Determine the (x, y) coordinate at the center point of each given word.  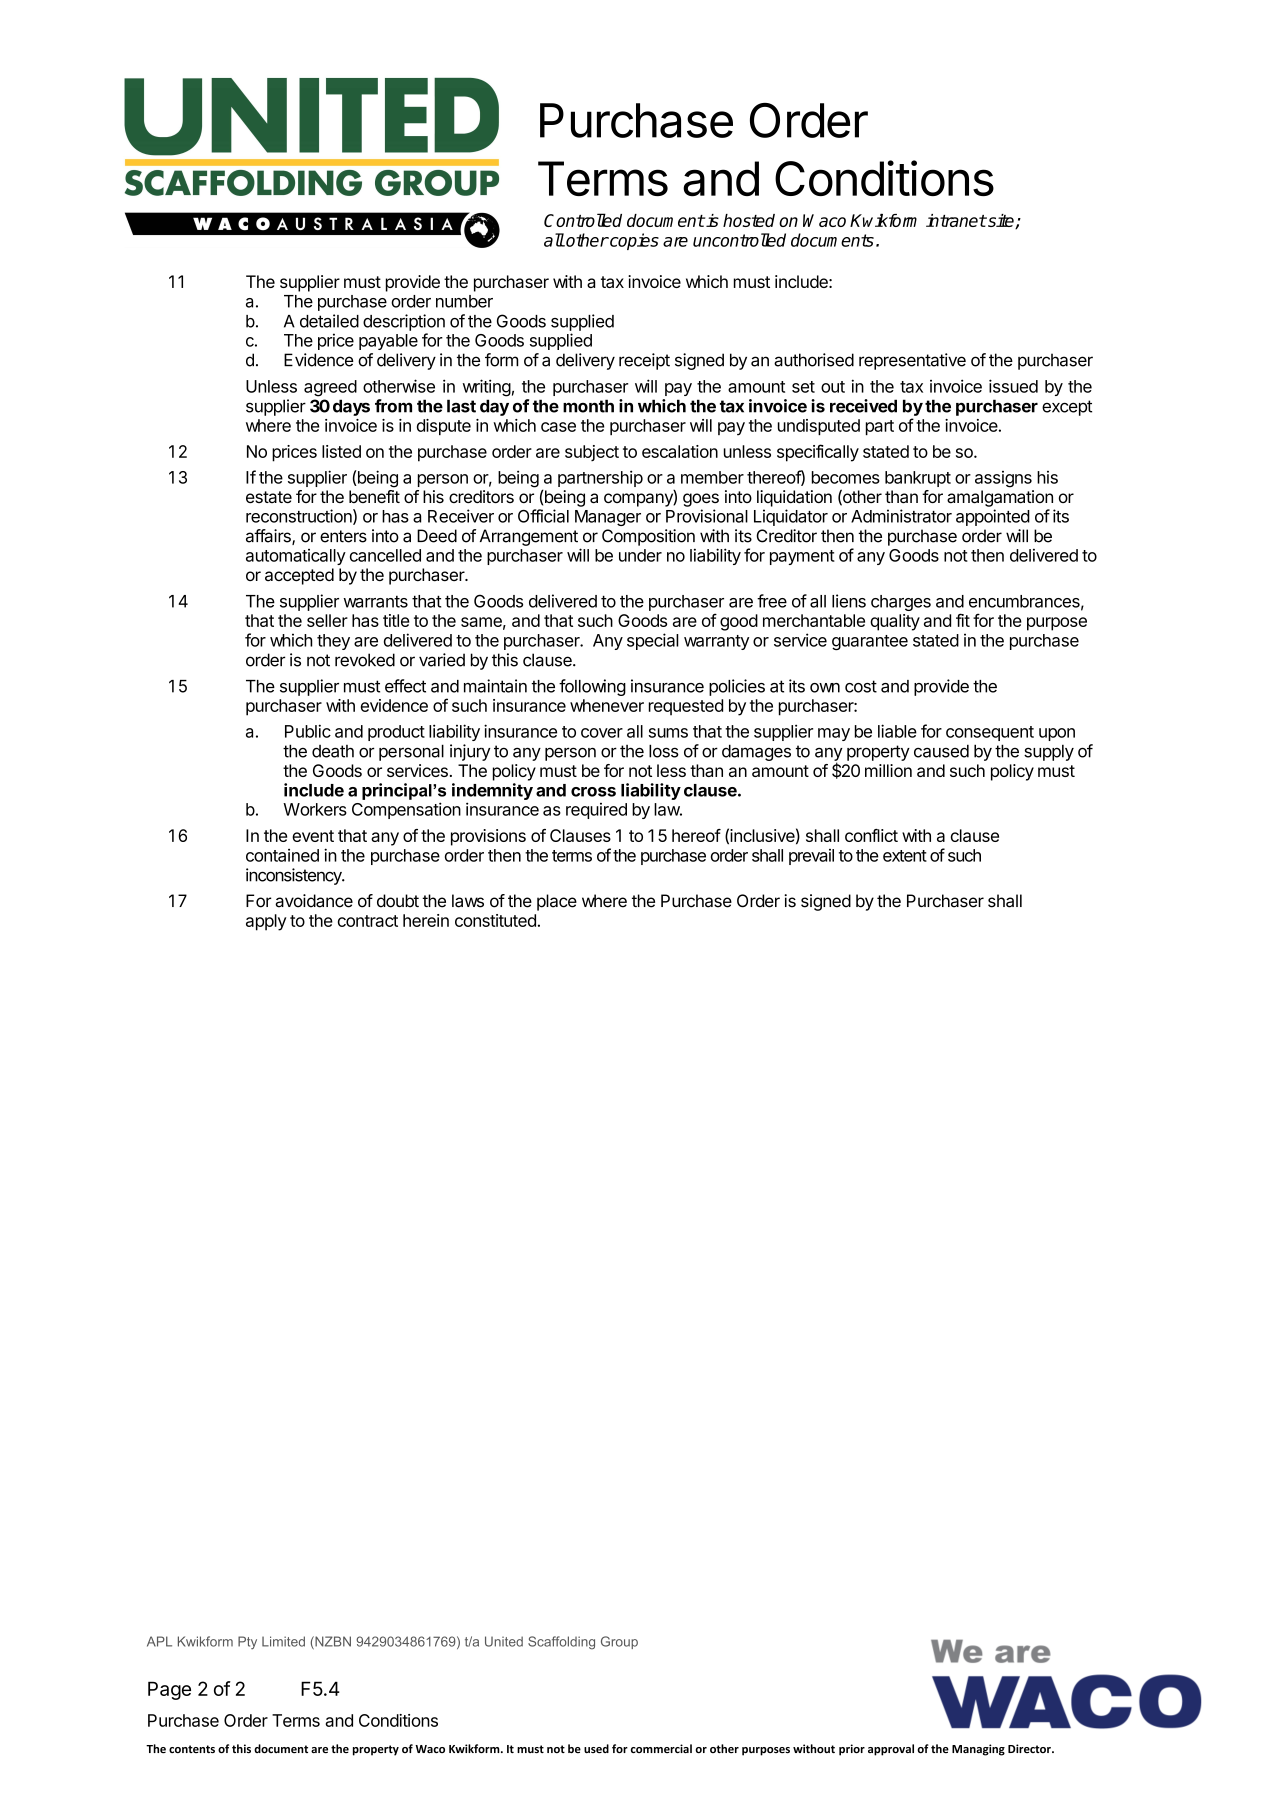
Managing (978, 1750)
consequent (990, 733)
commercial (661, 1748)
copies (633, 241)
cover (602, 733)
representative (912, 361)
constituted (495, 920)
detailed (329, 321)
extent (905, 856)
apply (266, 922)
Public (308, 731)
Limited (283, 1641)
